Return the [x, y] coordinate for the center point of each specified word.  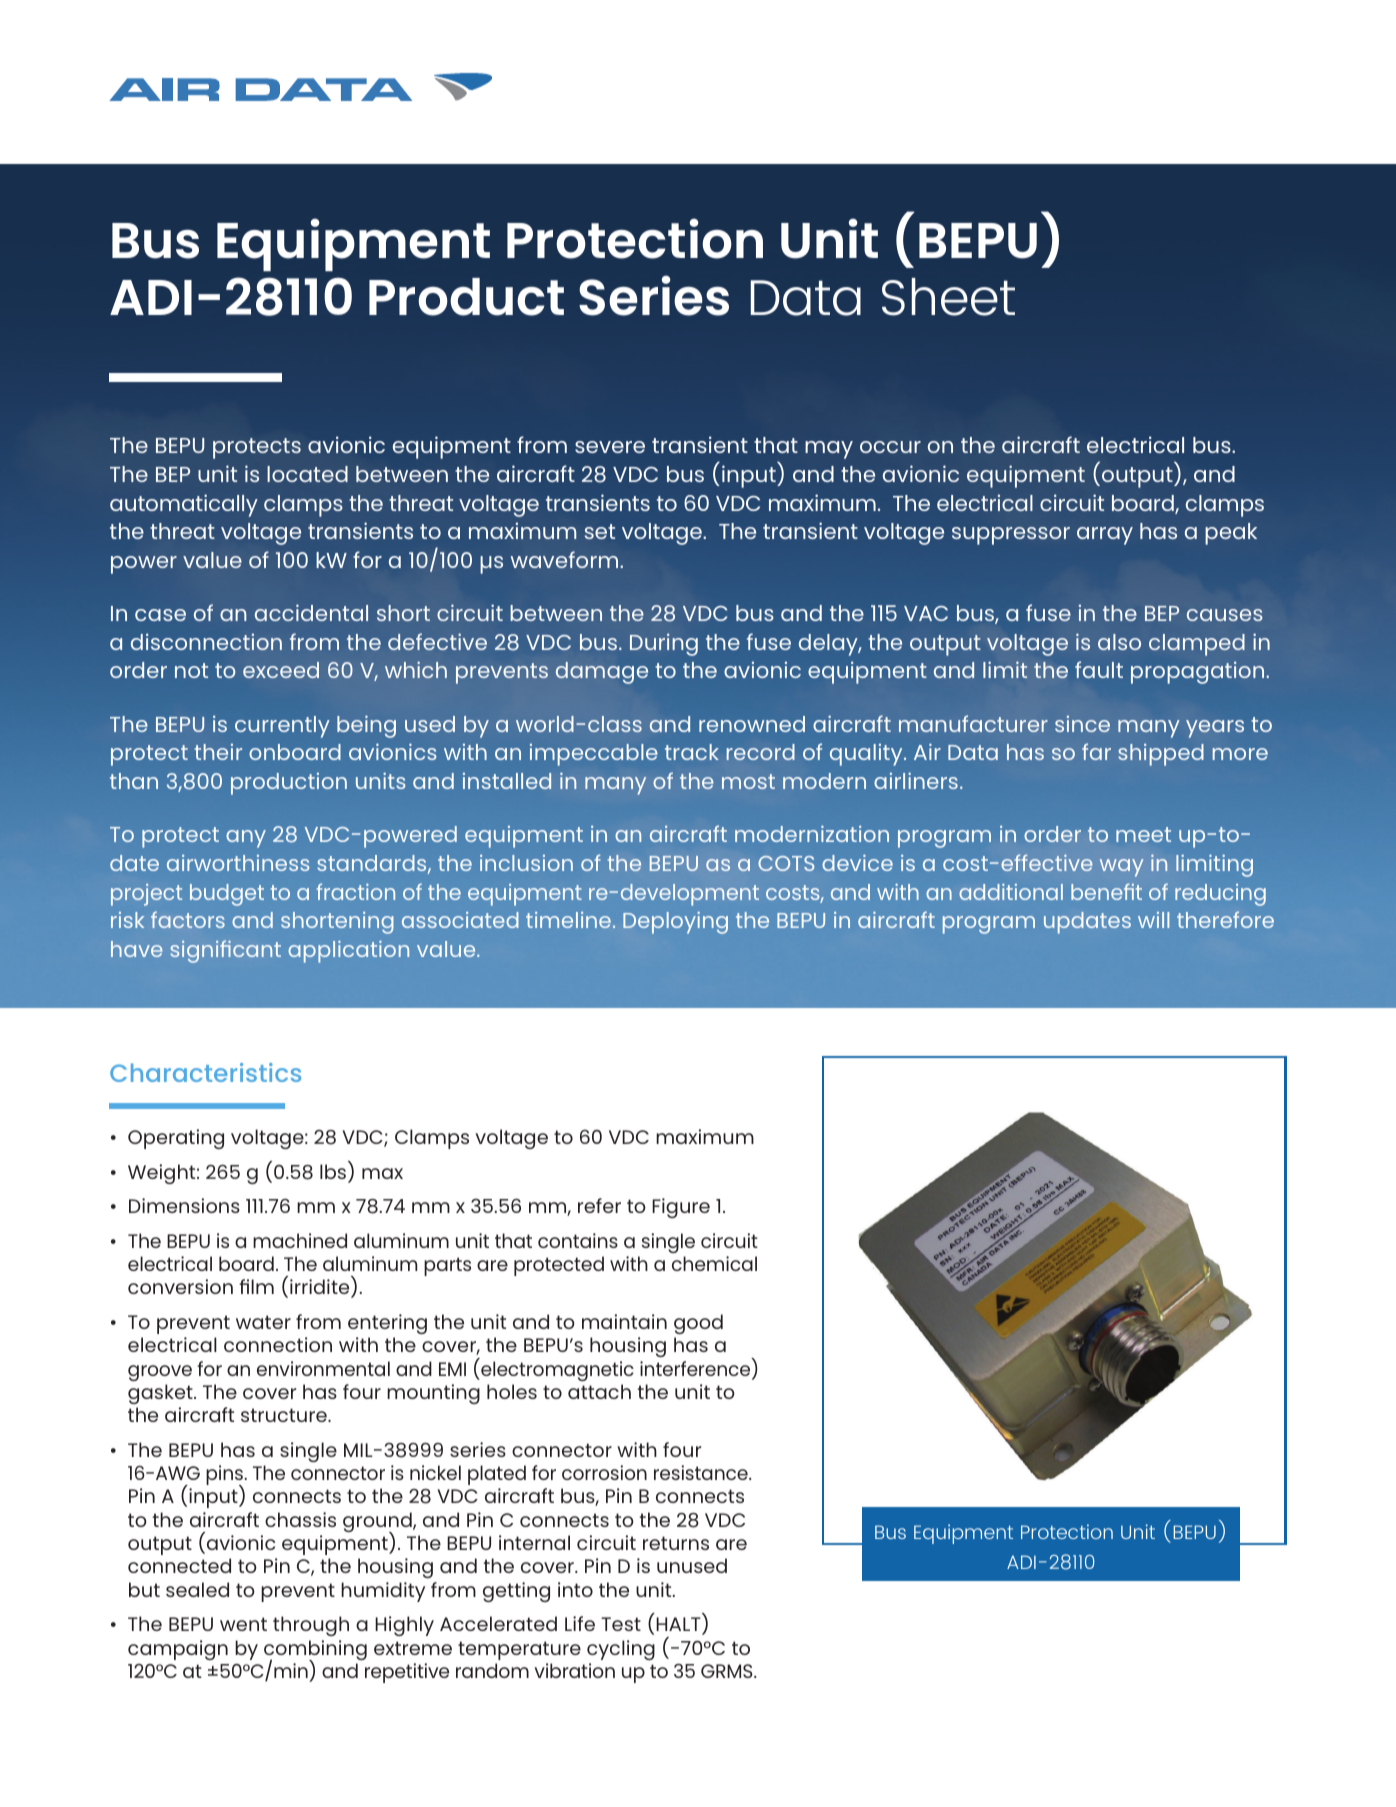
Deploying [675, 923]
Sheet [948, 297]
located [307, 474]
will [1153, 920]
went [243, 1624]
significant [225, 951]
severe [610, 447]
